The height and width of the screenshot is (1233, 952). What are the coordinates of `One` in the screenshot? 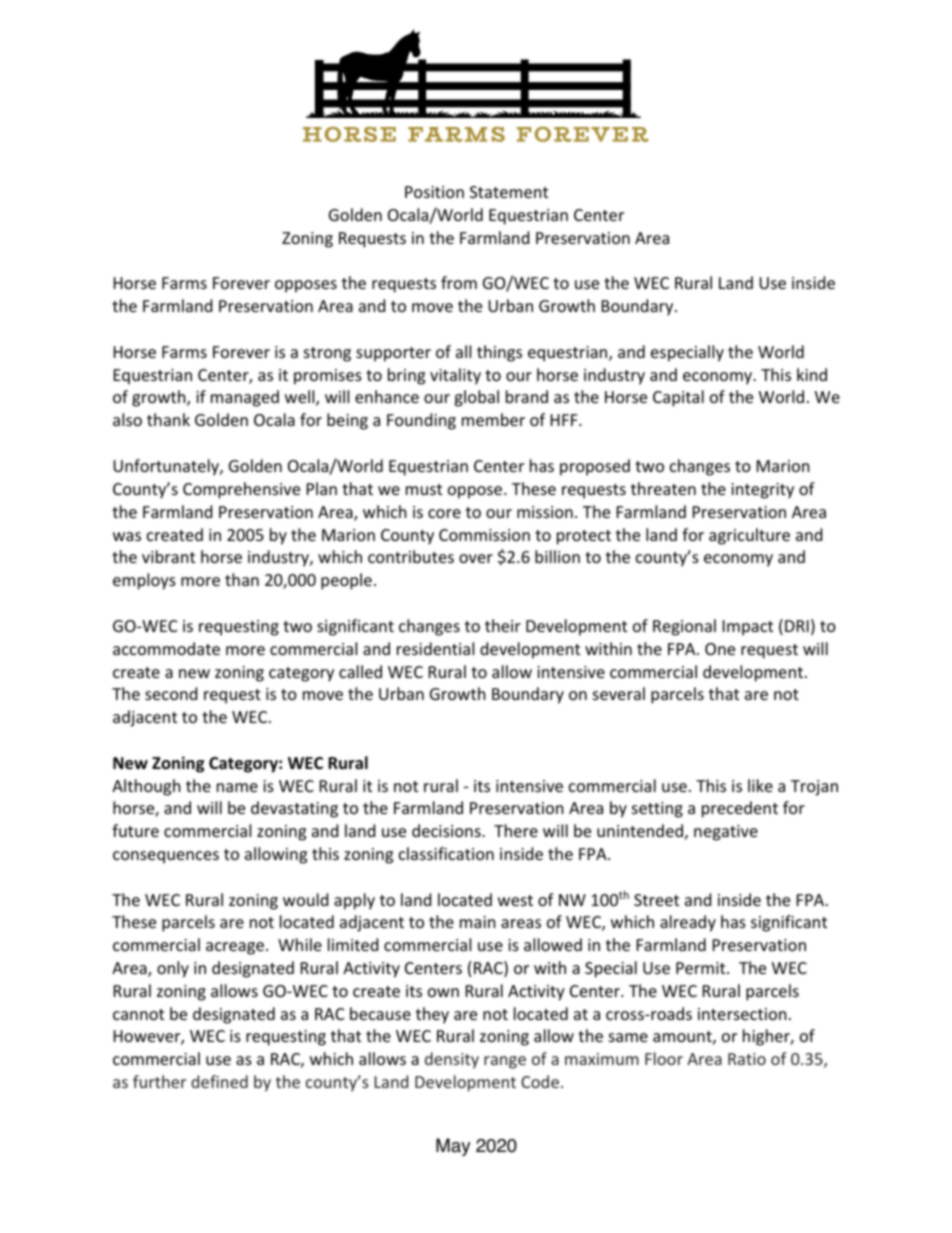 It's located at (720, 649).
